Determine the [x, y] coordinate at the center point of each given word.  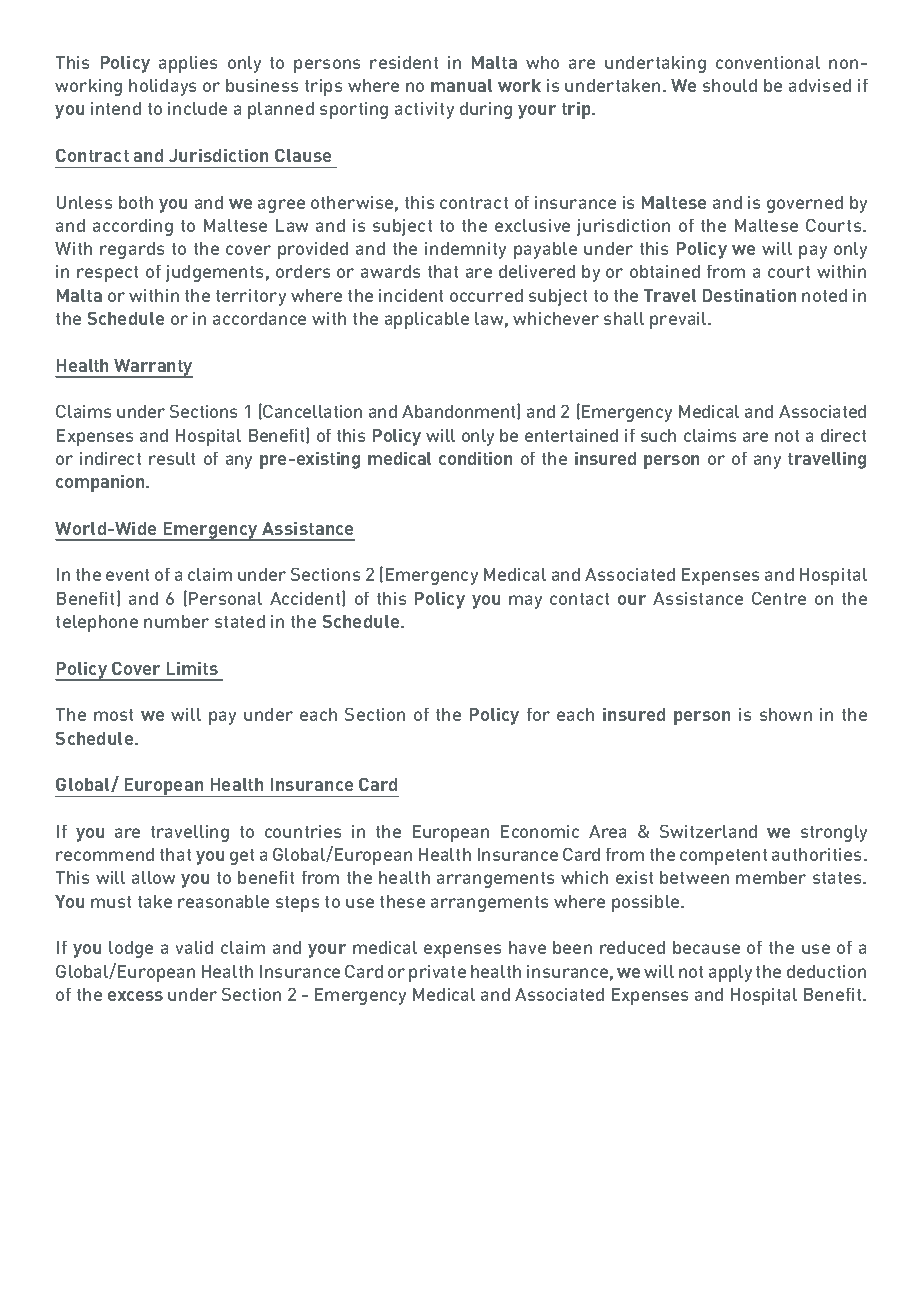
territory [251, 297]
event [127, 575]
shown [786, 714]
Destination [749, 295]
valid [194, 947]
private [437, 973]
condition [475, 458]
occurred [486, 295]
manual [461, 85]
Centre [779, 598]
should [730, 85]
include [197, 108]
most [113, 715]
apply [730, 973]
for [538, 714]
